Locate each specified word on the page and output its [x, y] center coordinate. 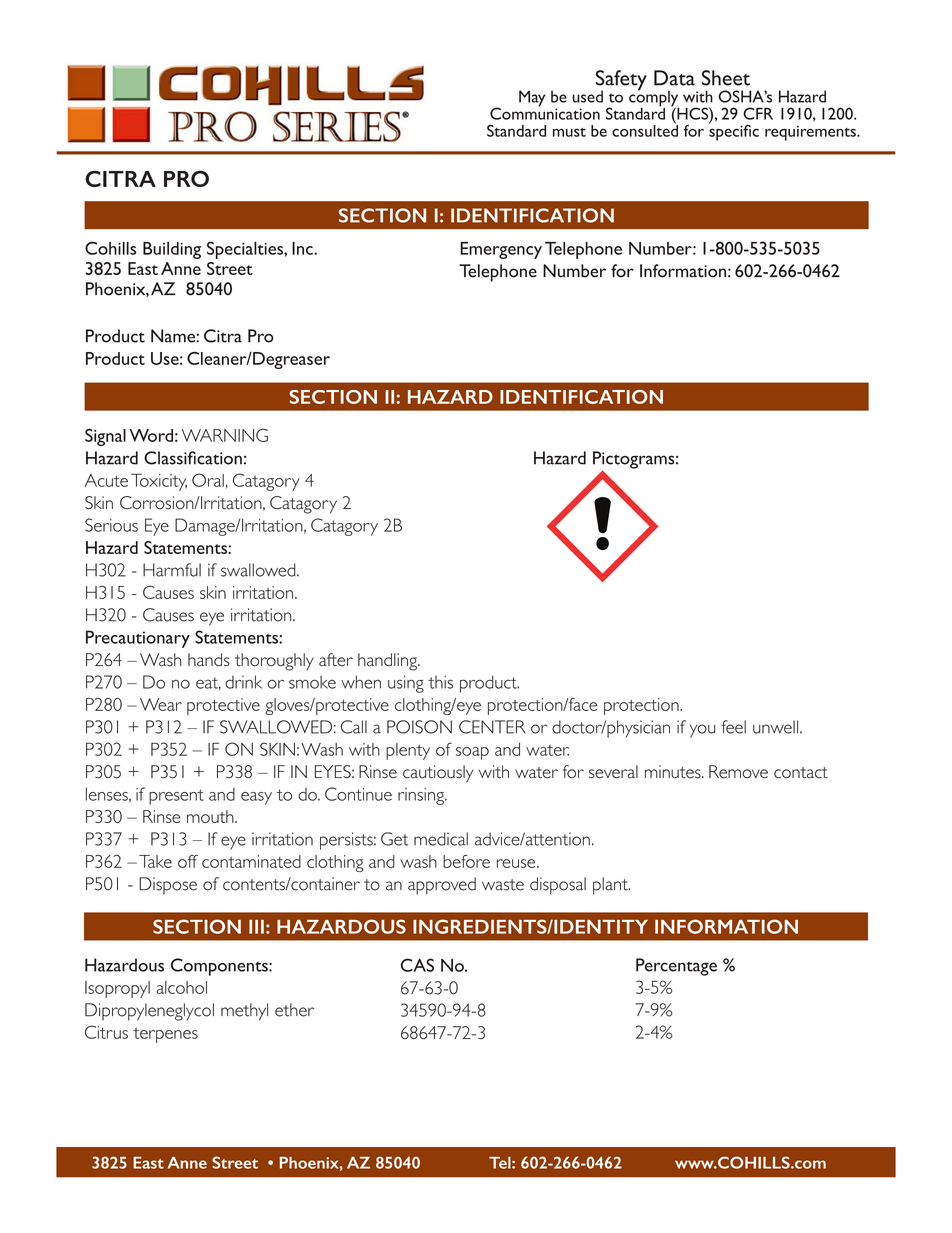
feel [733, 727]
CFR [758, 113]
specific [734, 131]
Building [172, 250]
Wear [161, 704]
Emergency [501, 250]
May [532, 98]
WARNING [224, 435]
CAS [417, 965]
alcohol [181, 987]
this [440, 682]
